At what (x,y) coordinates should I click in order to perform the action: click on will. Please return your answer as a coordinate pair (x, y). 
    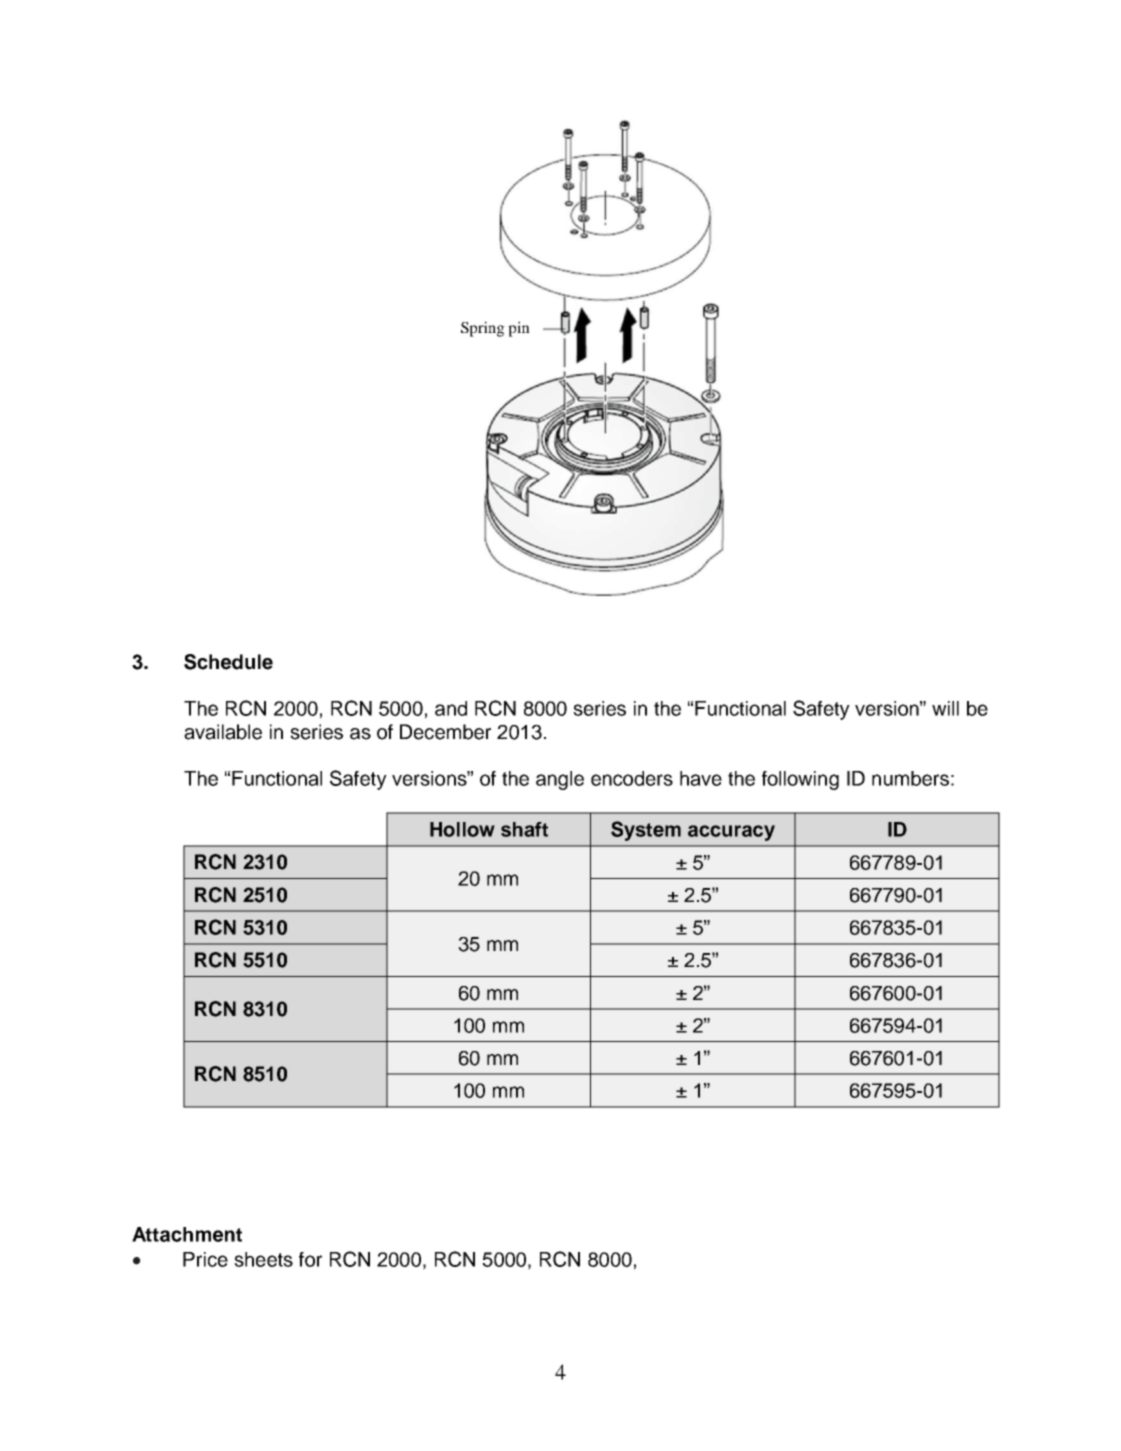
    Looking at the image, I should click on (945, 708).
